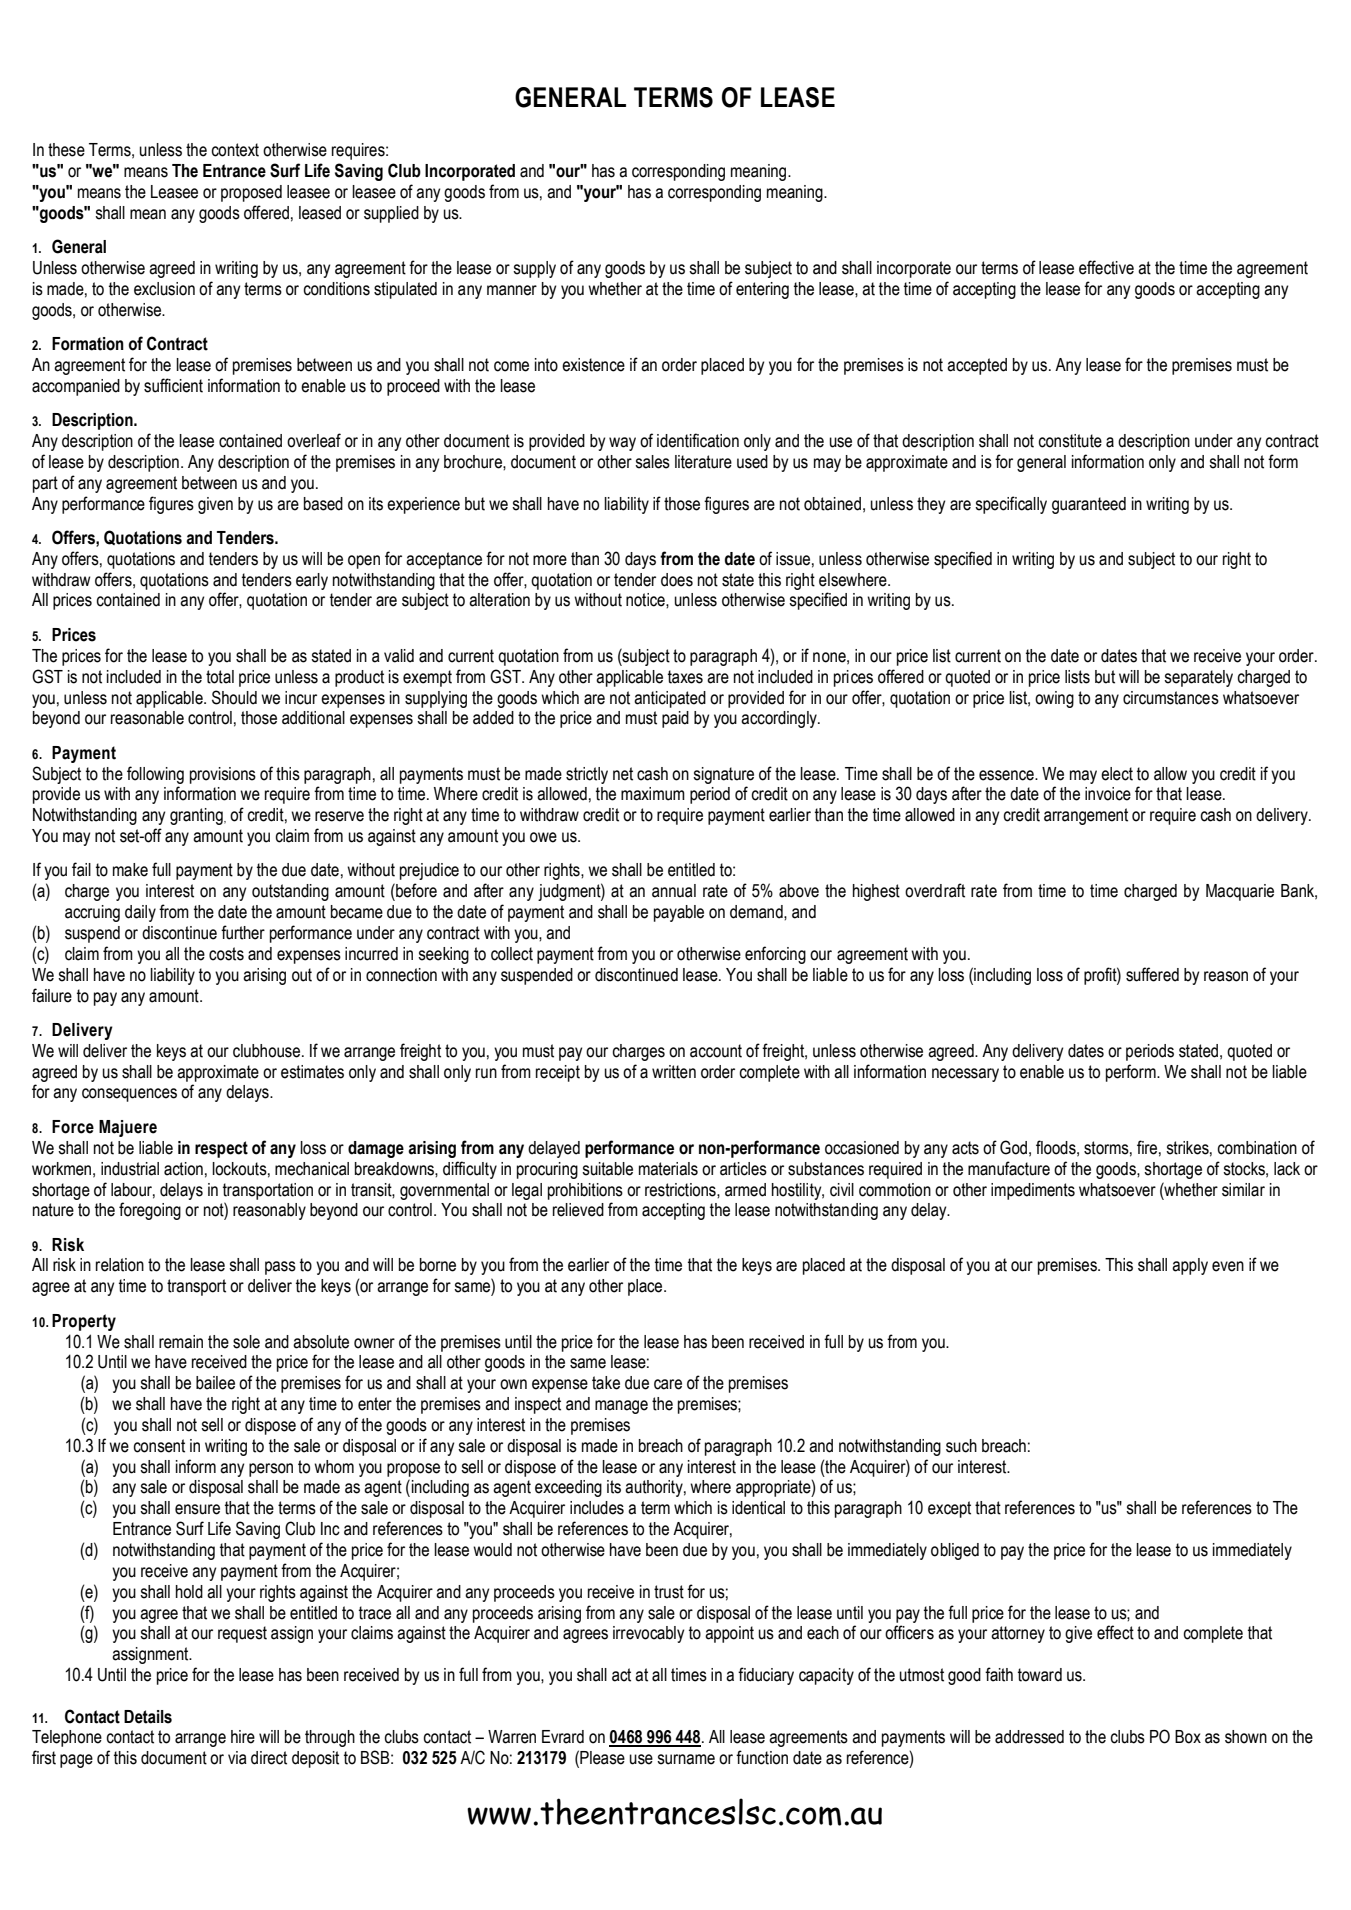  I want to click on maximum, so click(653, 794).
